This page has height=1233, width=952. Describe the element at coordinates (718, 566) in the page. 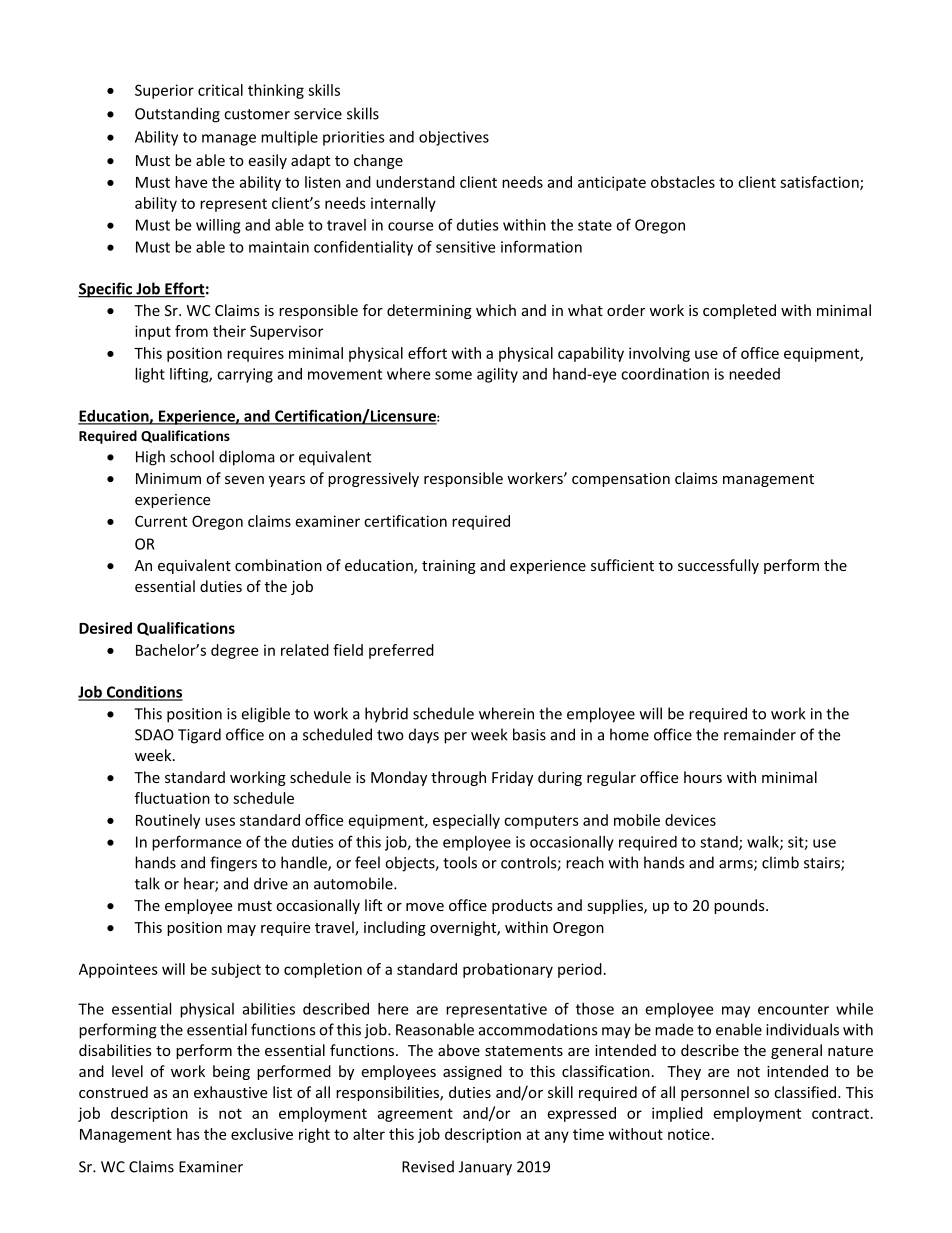

I see `successfully` at that location.
